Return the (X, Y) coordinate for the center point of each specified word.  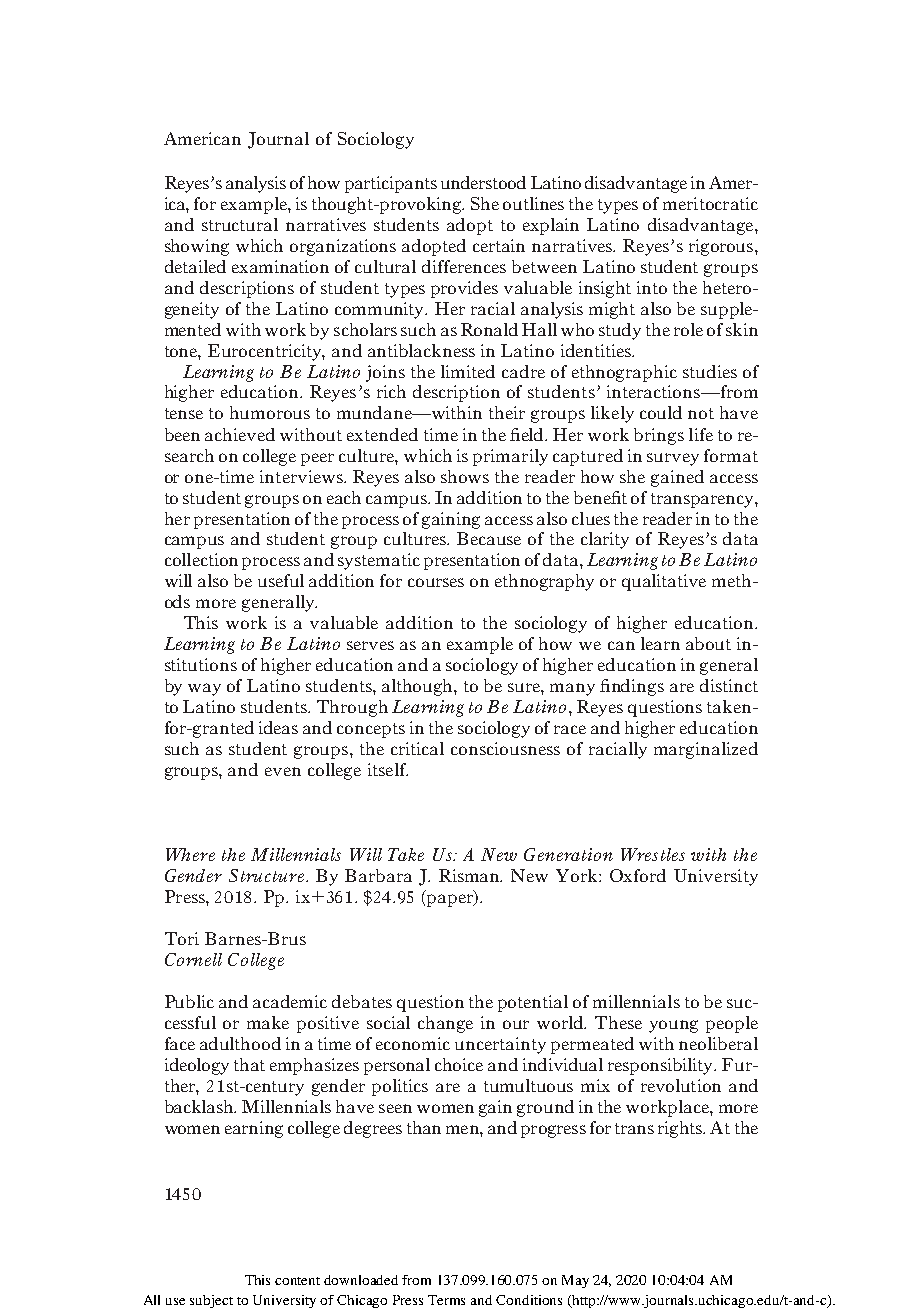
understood (483, 182)
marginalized (706, 750)
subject (211, 1301)
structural (240, 224)
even (283, 771)
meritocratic (710, 203)
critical (417, 748)
